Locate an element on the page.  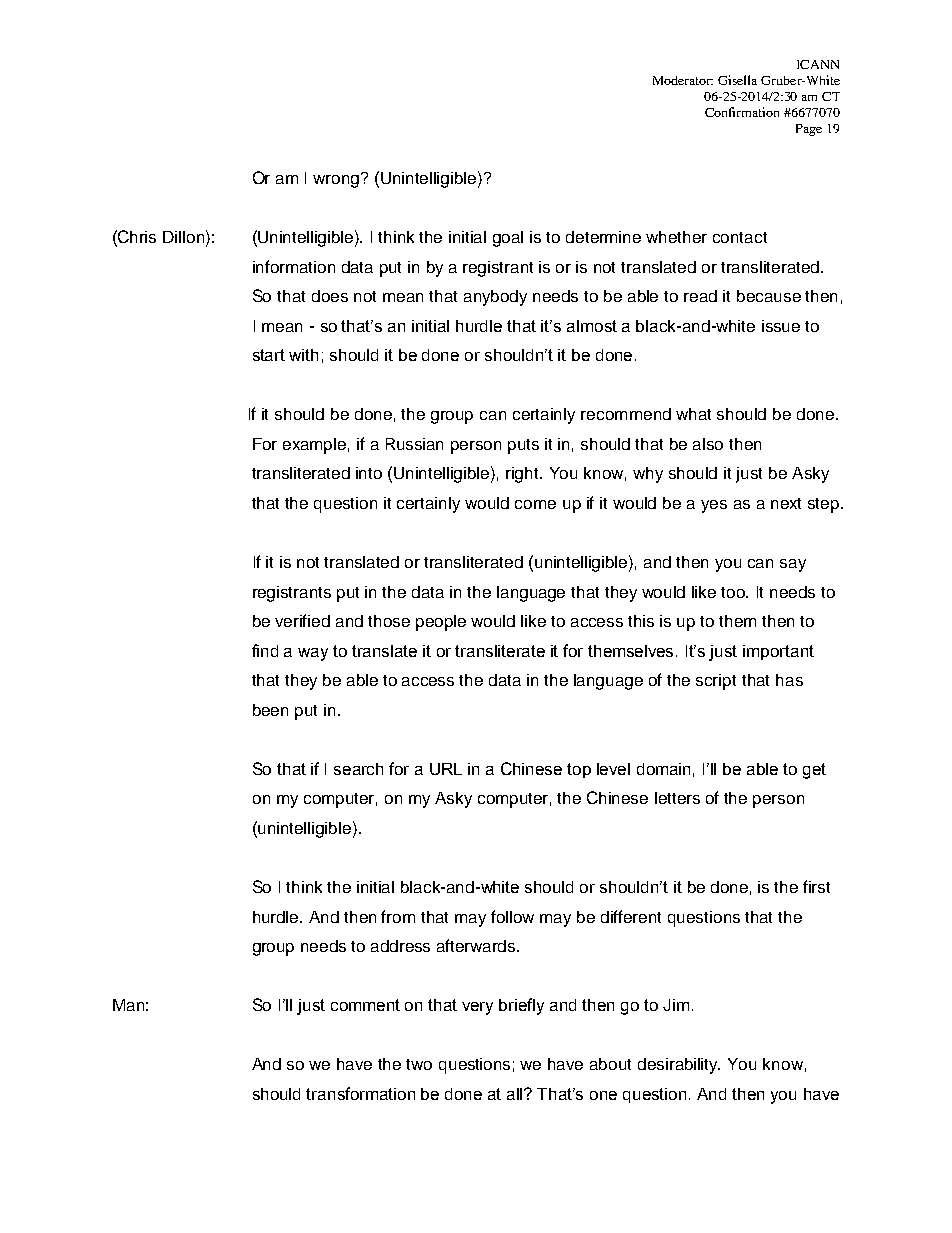
start is located at coordinates (269, 355).
